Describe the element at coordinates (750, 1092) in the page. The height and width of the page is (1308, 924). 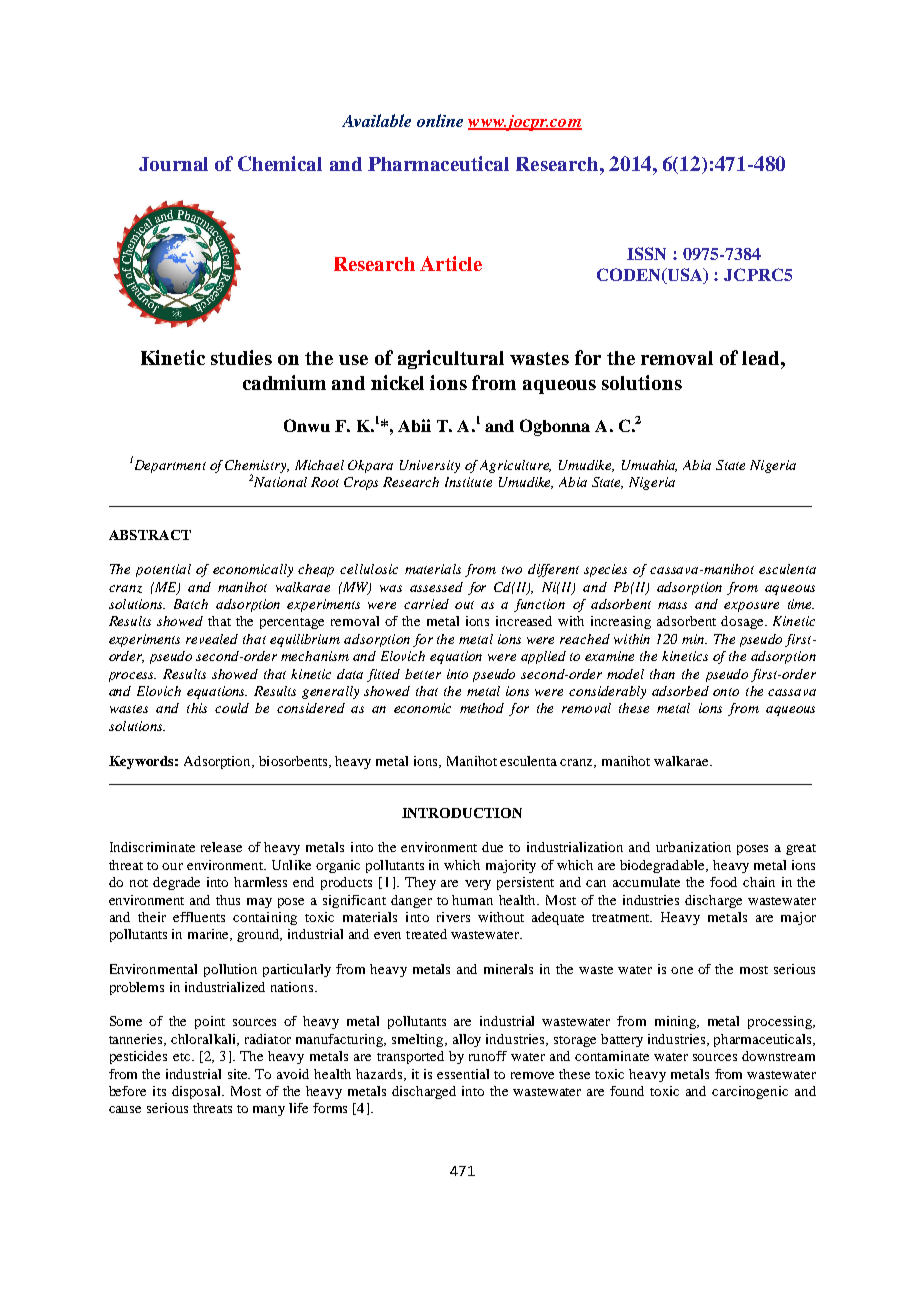
I see `carcinogenic` at that location.
